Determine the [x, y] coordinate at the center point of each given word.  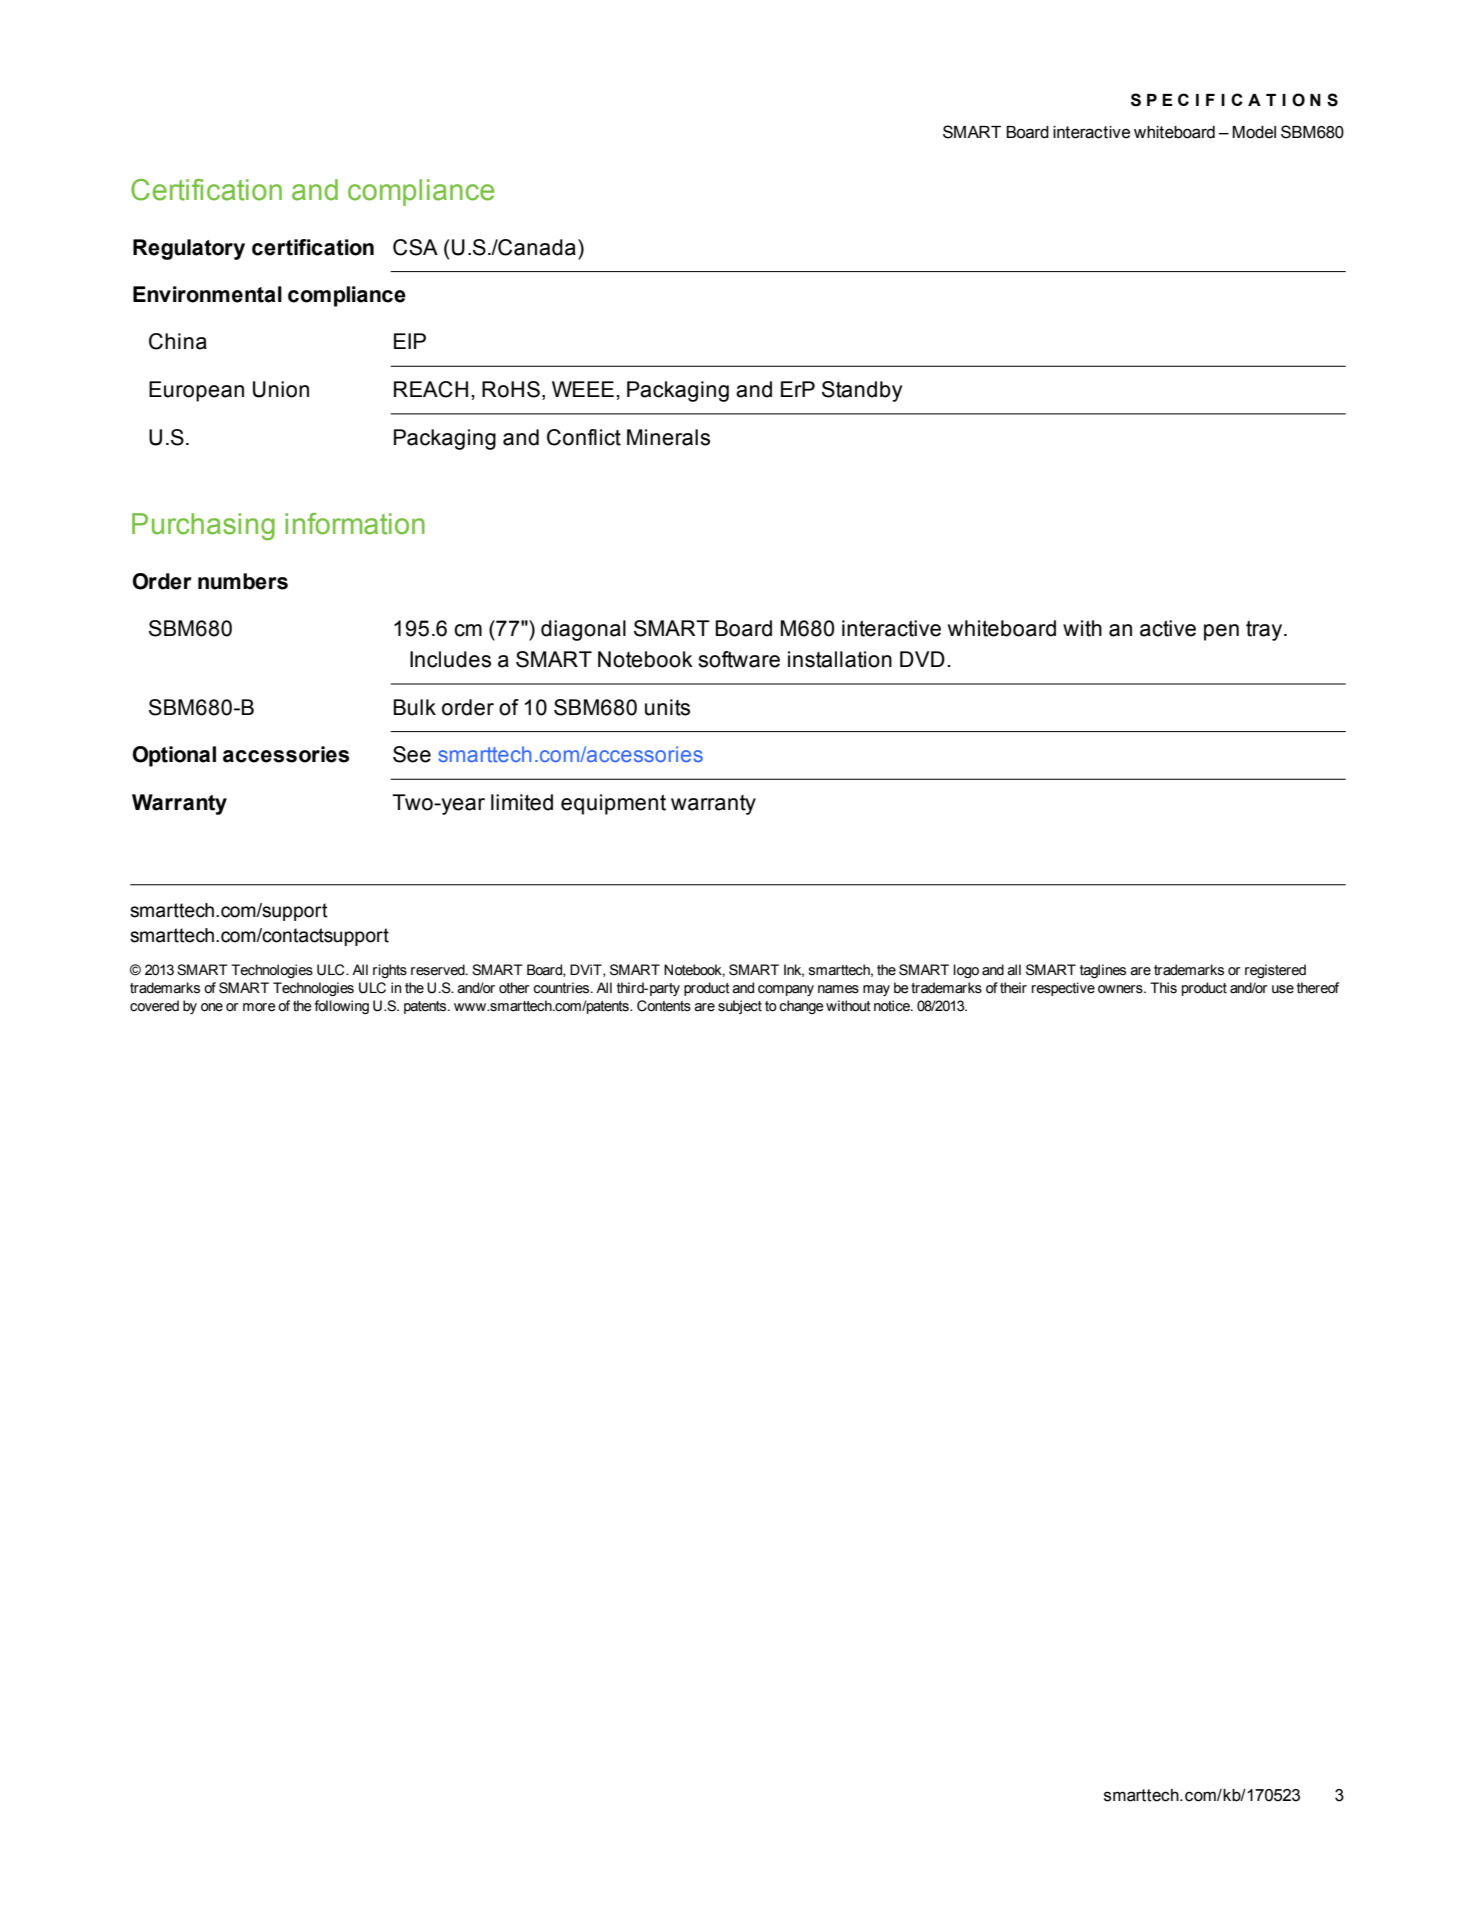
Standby [862, 391]
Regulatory [189, 249]
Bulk [414, 707]
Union [281, 389]
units [667, 707]
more [259, 1007]
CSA [415, 247]
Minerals [668, 437]
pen [1221, 632]
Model [1254, 132]
